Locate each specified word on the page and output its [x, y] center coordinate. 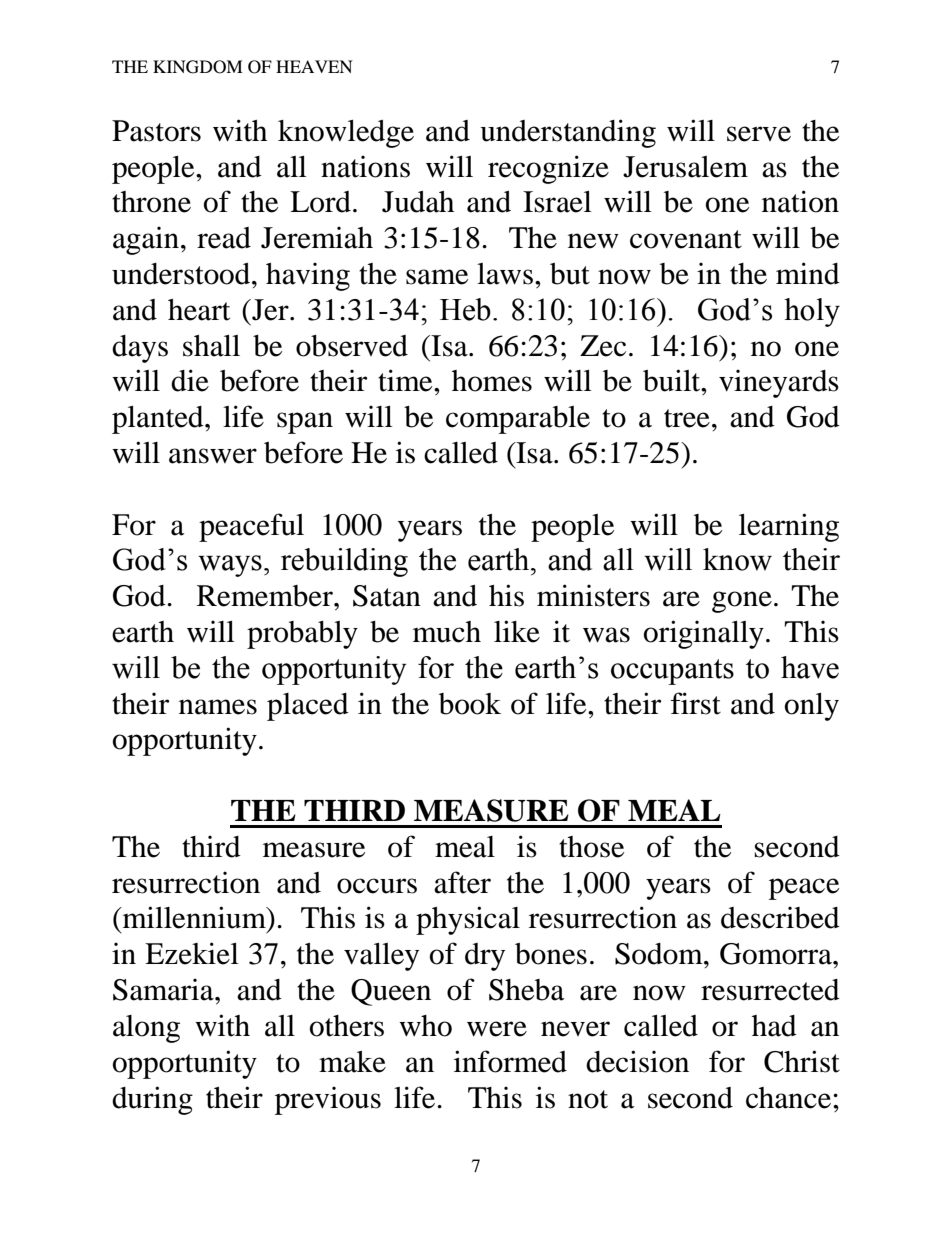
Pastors [156, 131]
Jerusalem [685, 167]
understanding [568, 133]
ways [230, 566]
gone [742, 602]
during [152, 1100]
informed [510, 1061]
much [447, 632]
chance [788, 1098]
